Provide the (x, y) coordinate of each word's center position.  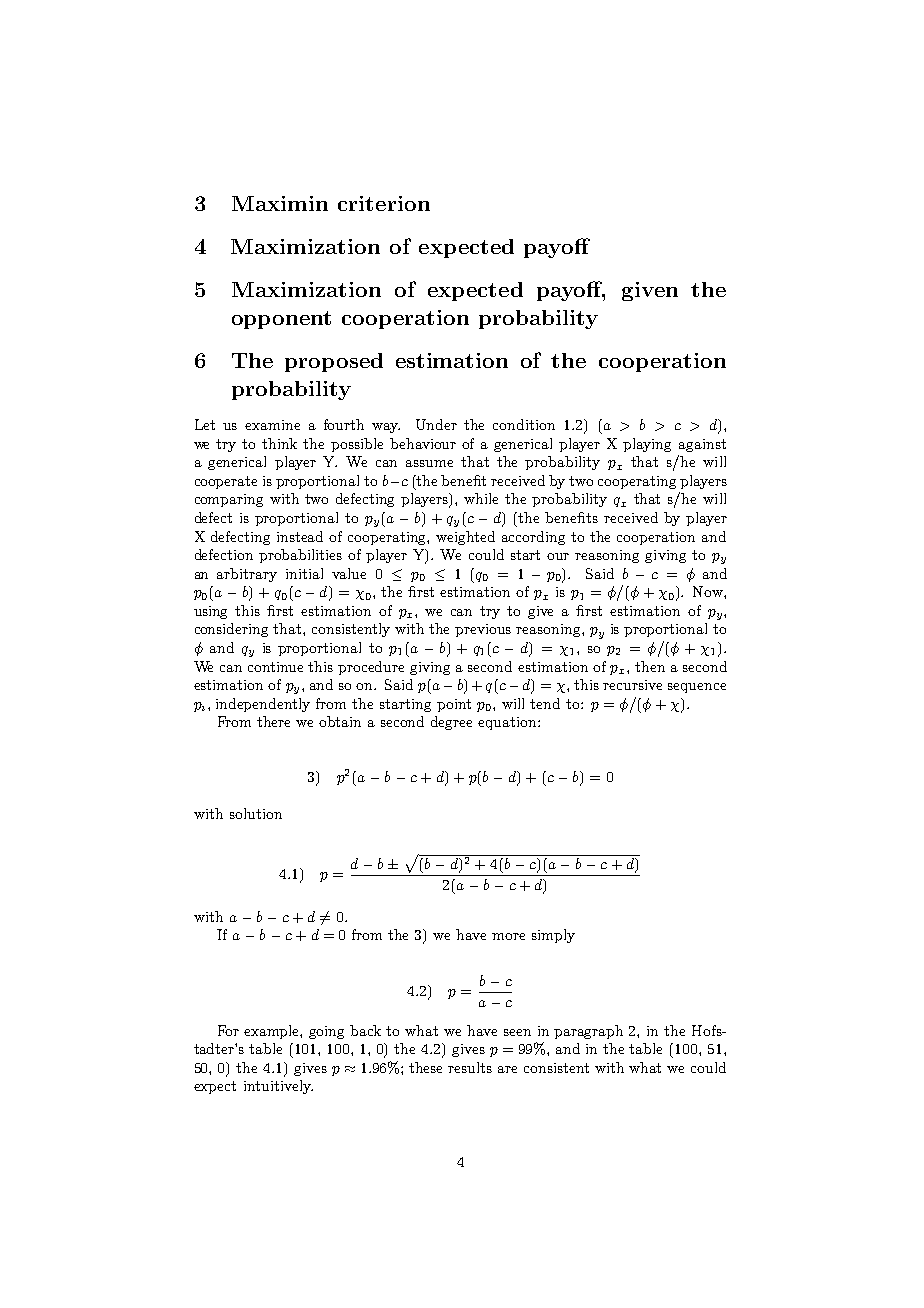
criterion (384, 203)
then (650, 666)
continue (275, 667)
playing (647, 445)
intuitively (278, 1087)
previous (483, 630)
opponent (281, 320)
